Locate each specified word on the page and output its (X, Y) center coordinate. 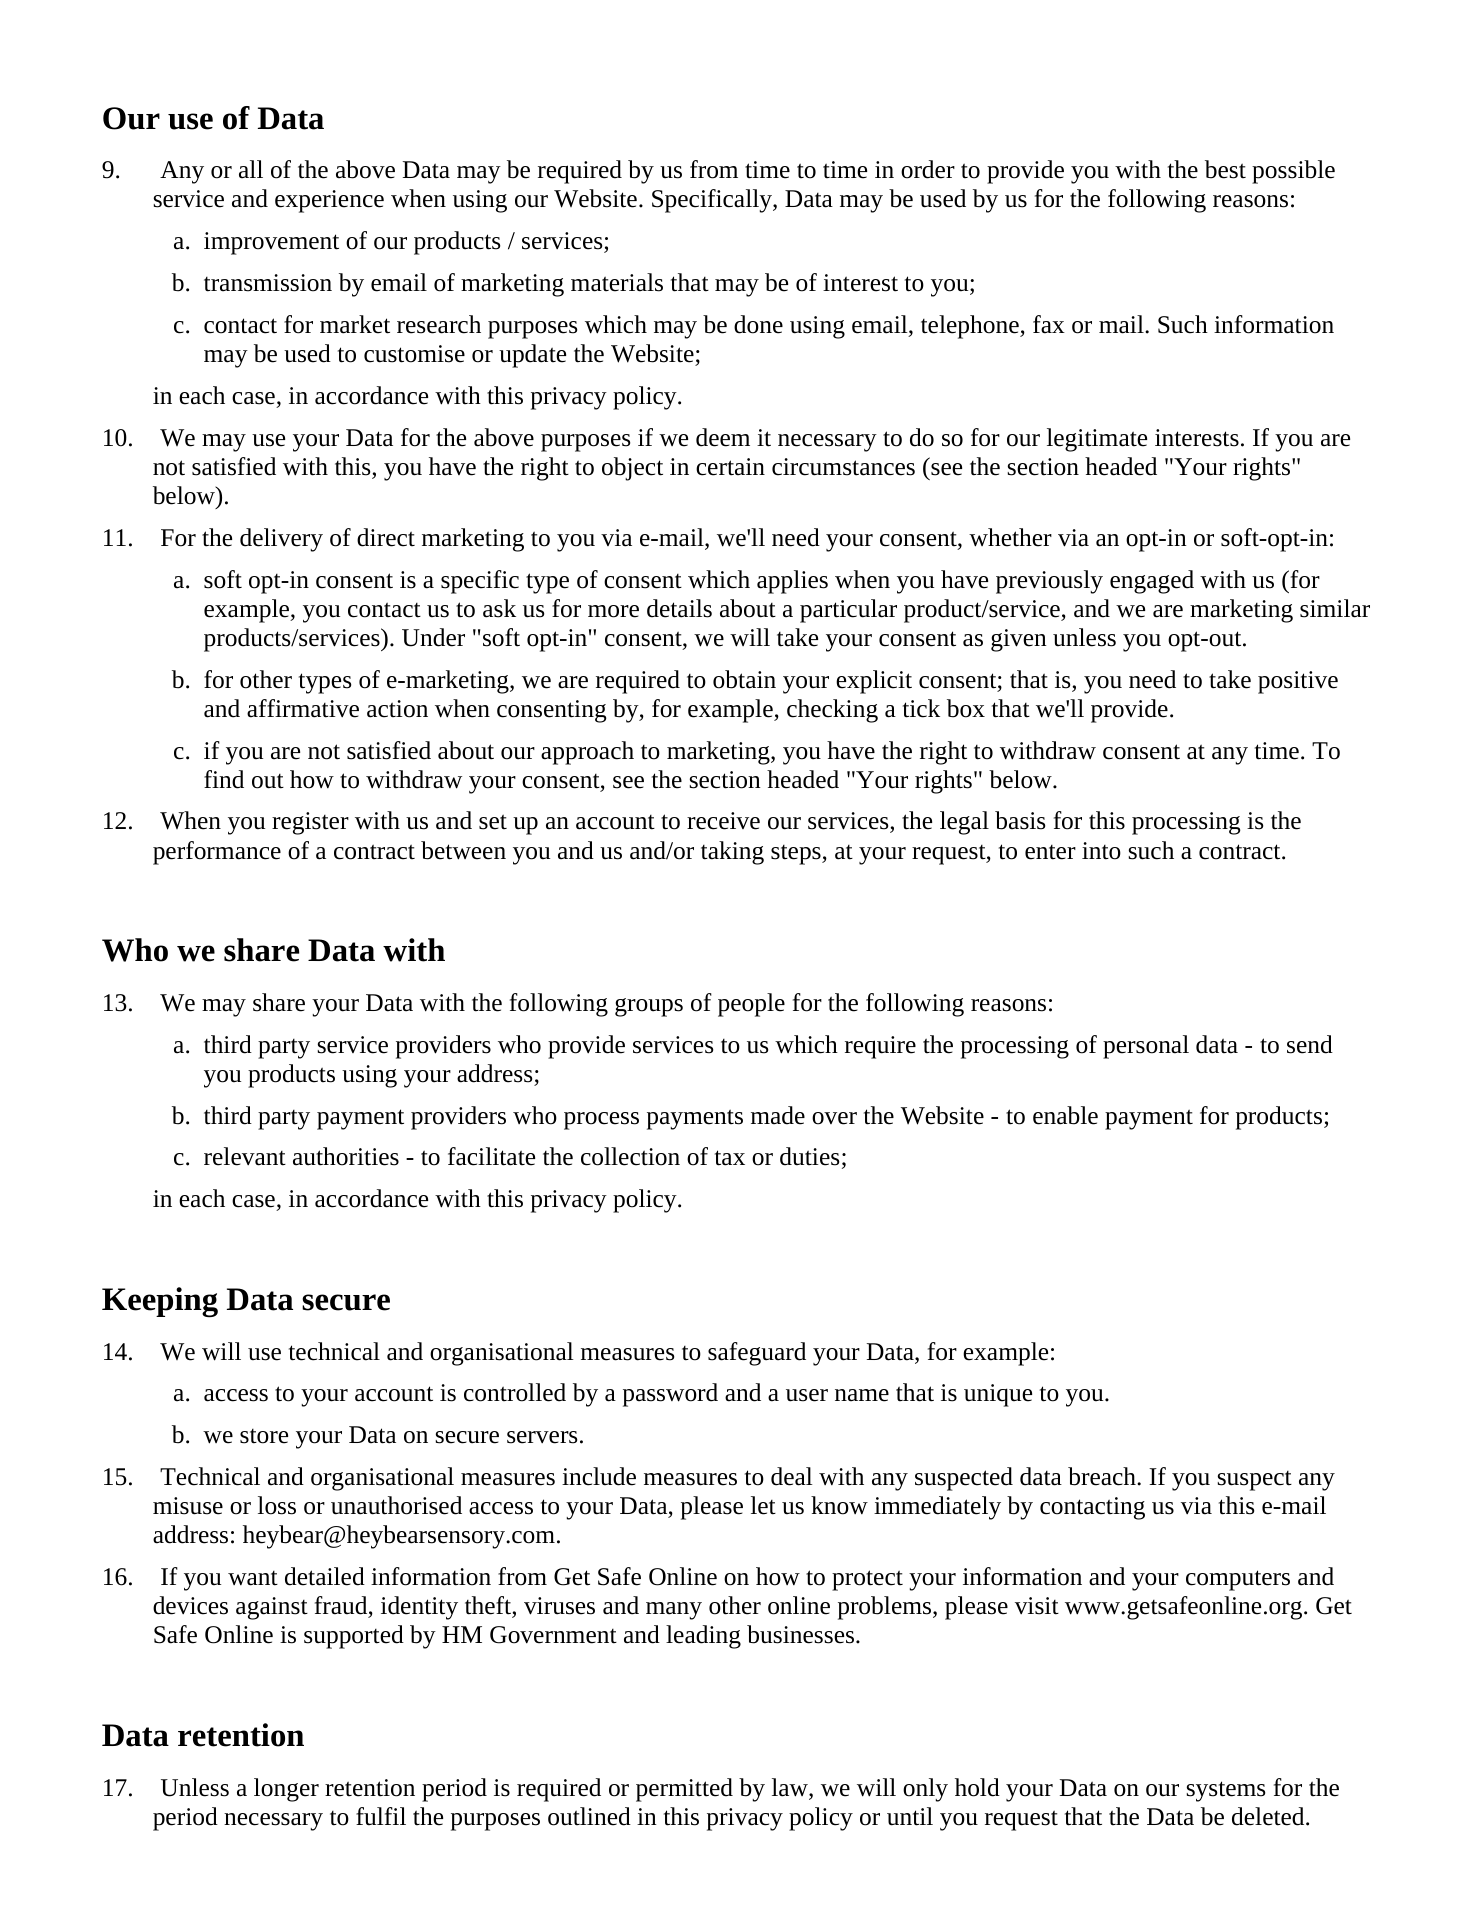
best (1225, 169)
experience (329, 201)
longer (286, 1790)
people (751, 1005)
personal (1146, 1047)
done (758, 324)
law (791, 1788)
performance (217, 853)
